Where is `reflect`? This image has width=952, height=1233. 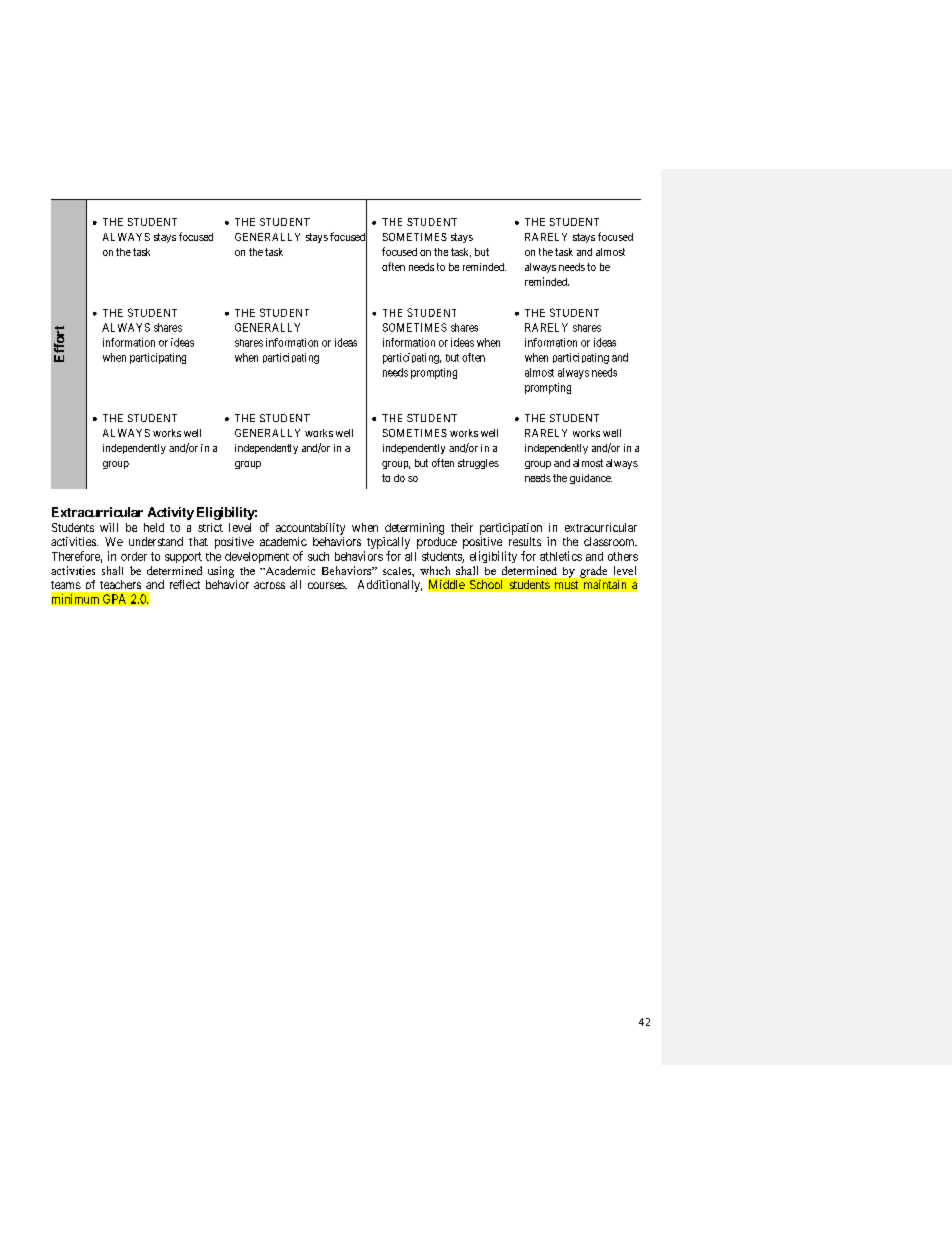
reflect is located at coordinates (185, 584).
